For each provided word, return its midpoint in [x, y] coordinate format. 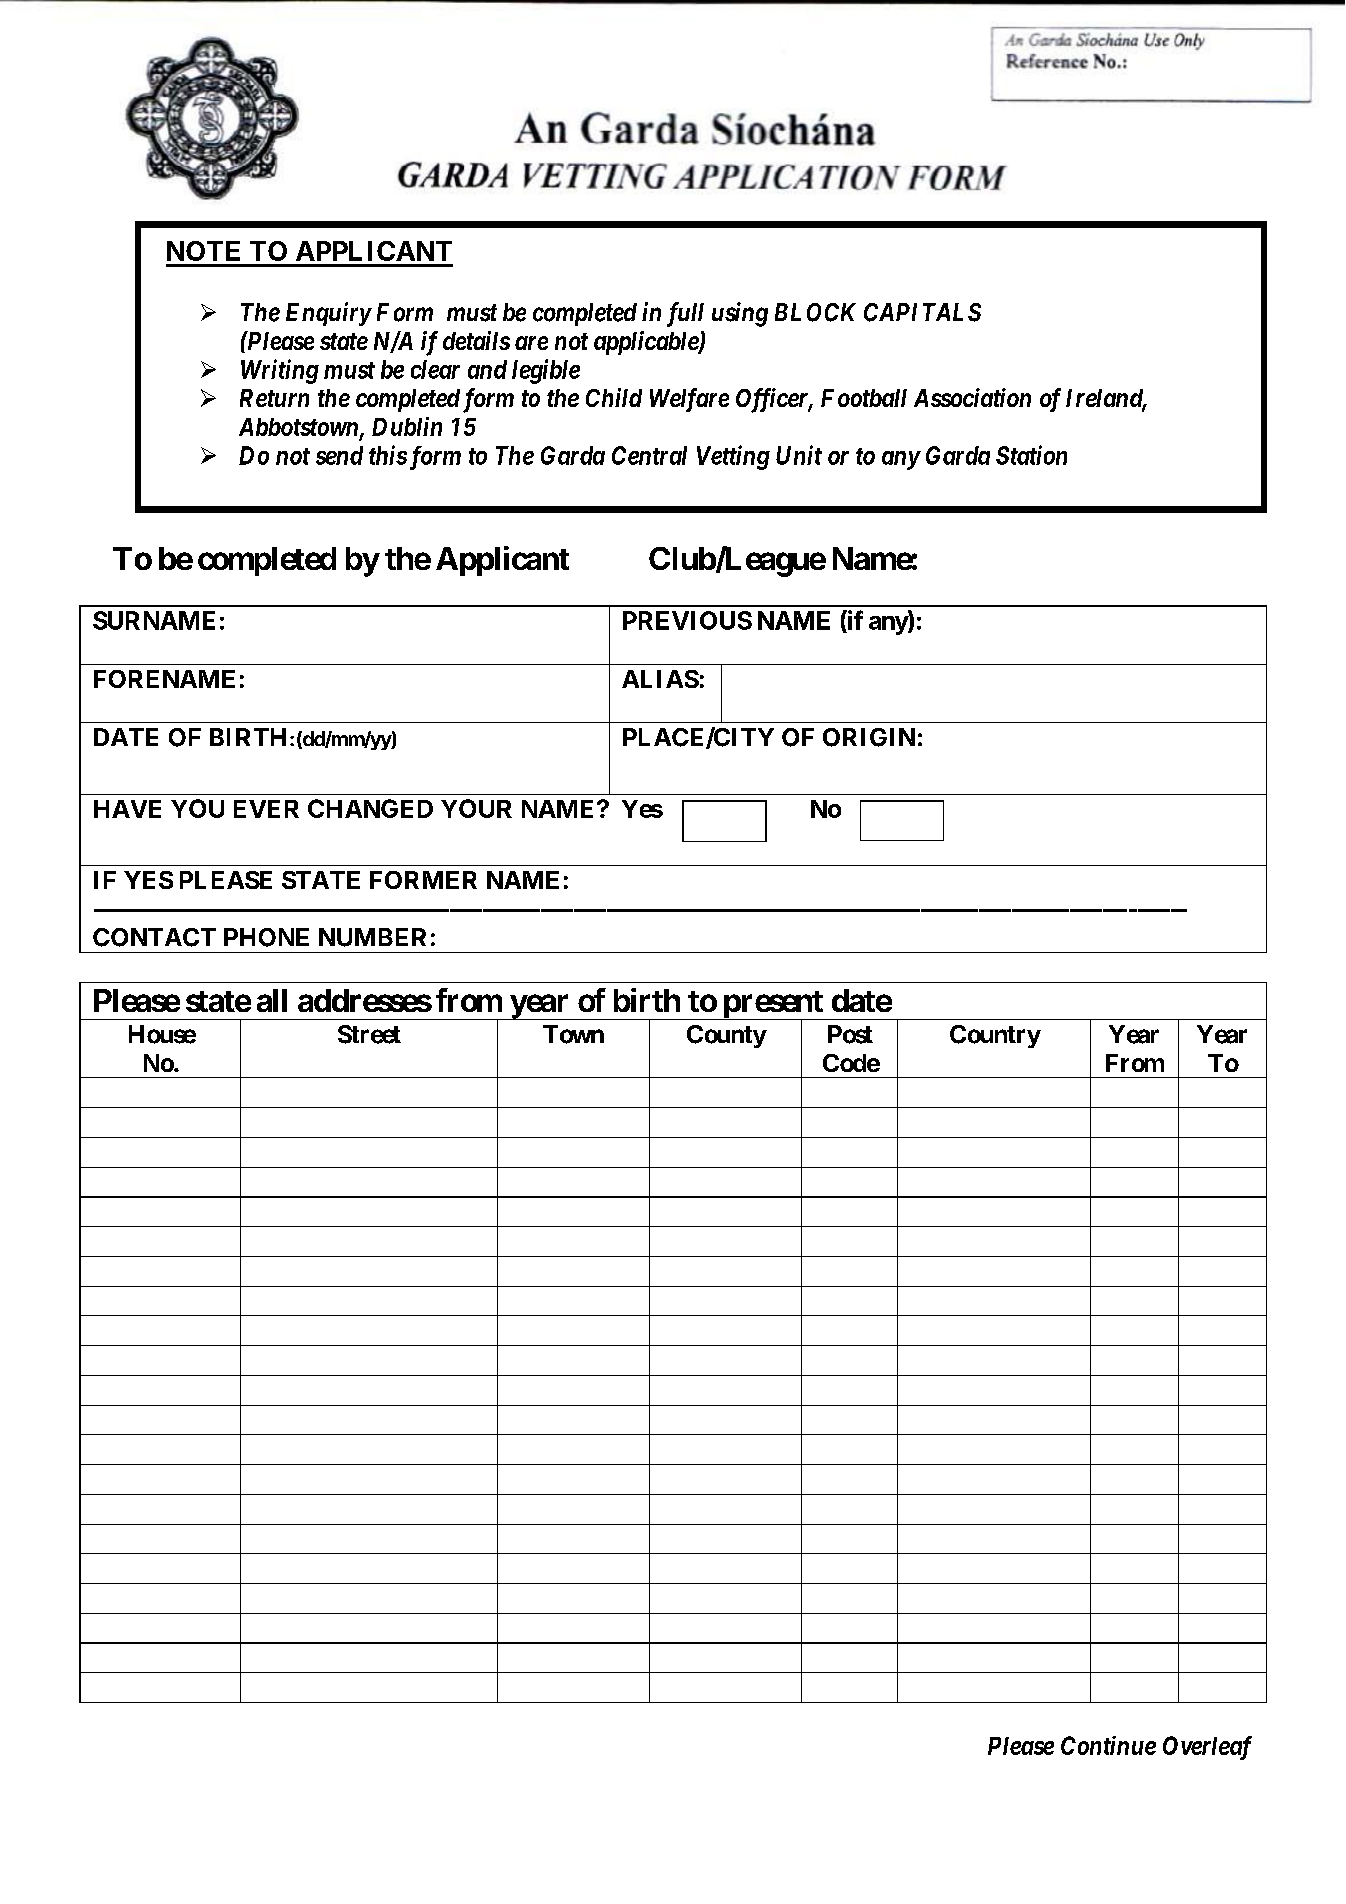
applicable [647, 343]
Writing [280, 371]
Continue [1108, 1745]
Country [995, 1036]
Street [369, 1034]
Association [972, 397]
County [727, 1036]
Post [850, 1034]
